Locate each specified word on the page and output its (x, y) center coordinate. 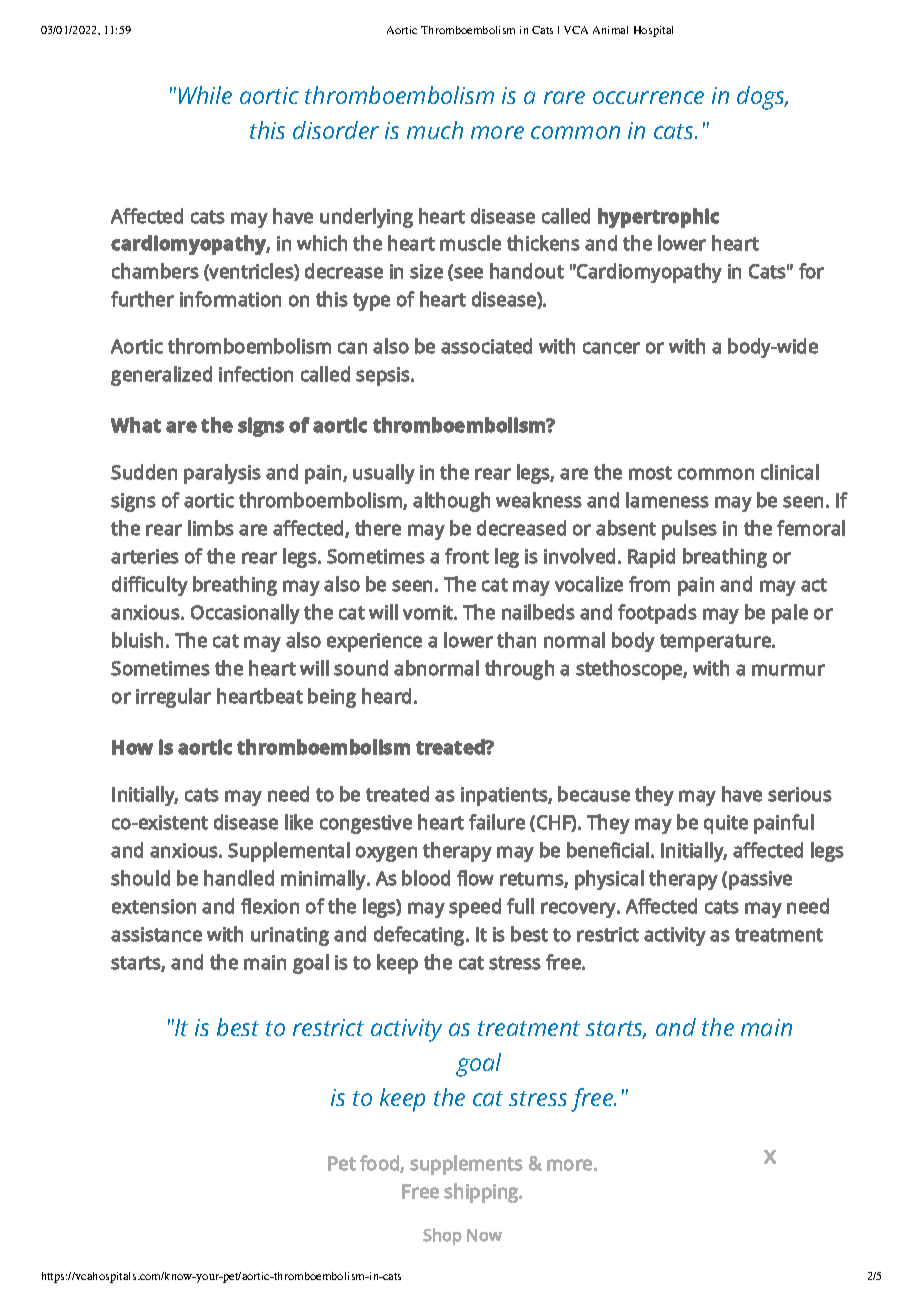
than (516, 640)
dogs (762, 98)
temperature (716, 643)
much (435, 130)
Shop (442, 1236)
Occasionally (245, 614)
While (205, 95)
